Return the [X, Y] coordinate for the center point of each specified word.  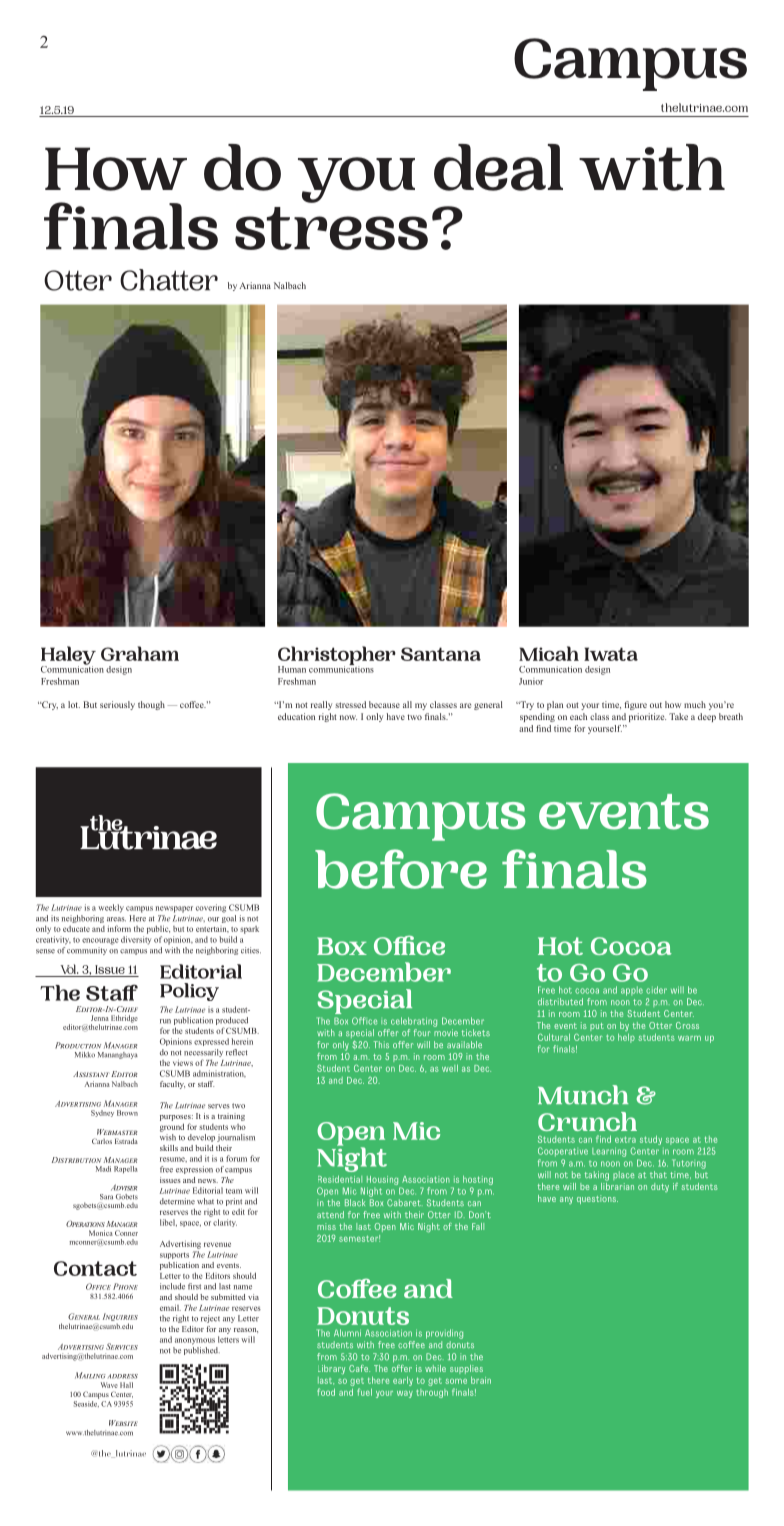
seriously [117, 705]
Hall [126, 1385]
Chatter [169, 280]
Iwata [611, 654]
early [403, 1381]
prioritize [647, 717]
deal [498, 167]
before [401, 869]
